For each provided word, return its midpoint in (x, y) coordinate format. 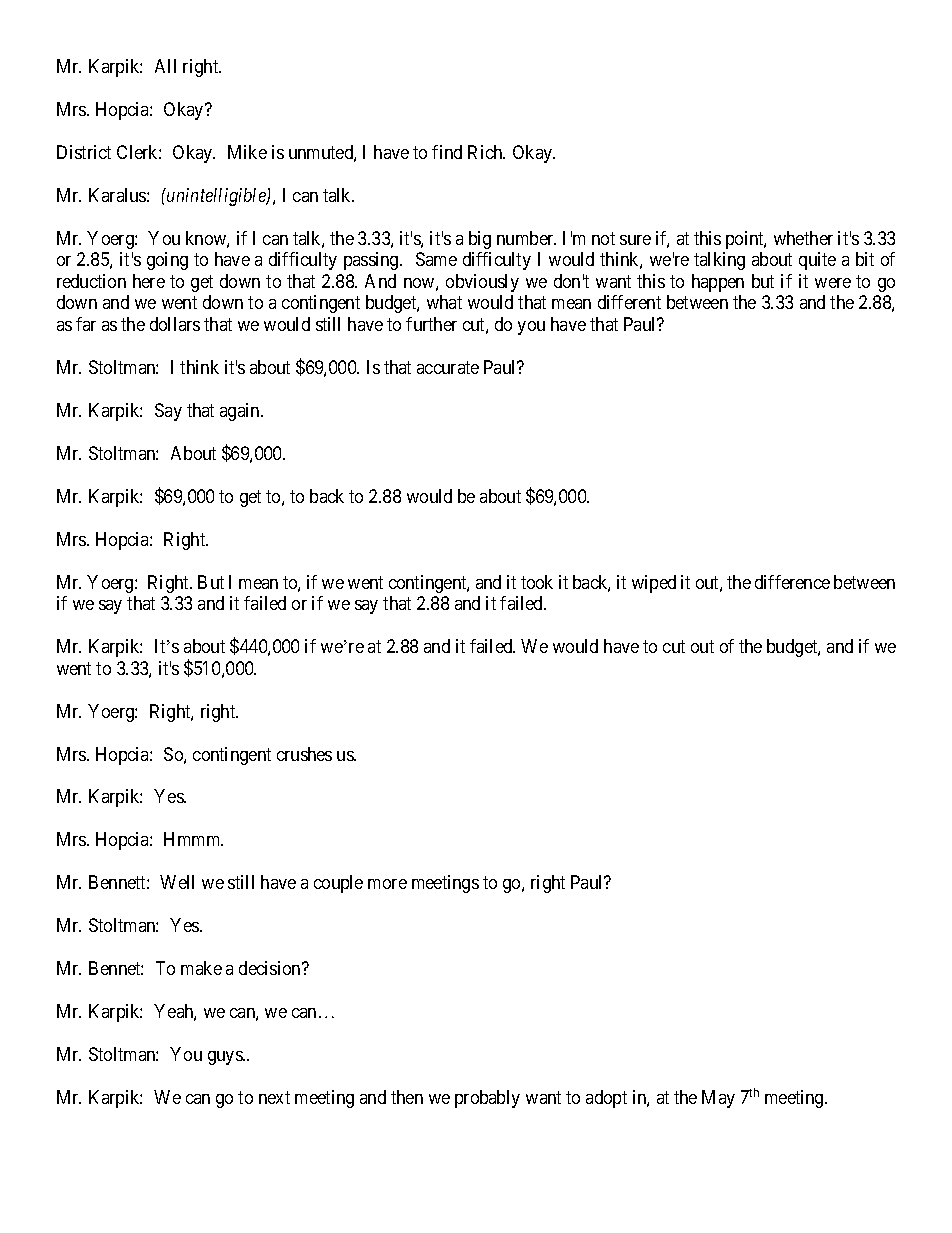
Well (177, 882)
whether (803, 238)
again (241, 412)
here (149, 281)
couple (338, 884)
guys (226, 1058)
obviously (482, 283)
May (718, 1099)
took (537, 582)
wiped (654, 584)
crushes (304, 754)
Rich (486, 152)
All (165, 66)
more (387, 884)
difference (792, 582)
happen (718, 283)
